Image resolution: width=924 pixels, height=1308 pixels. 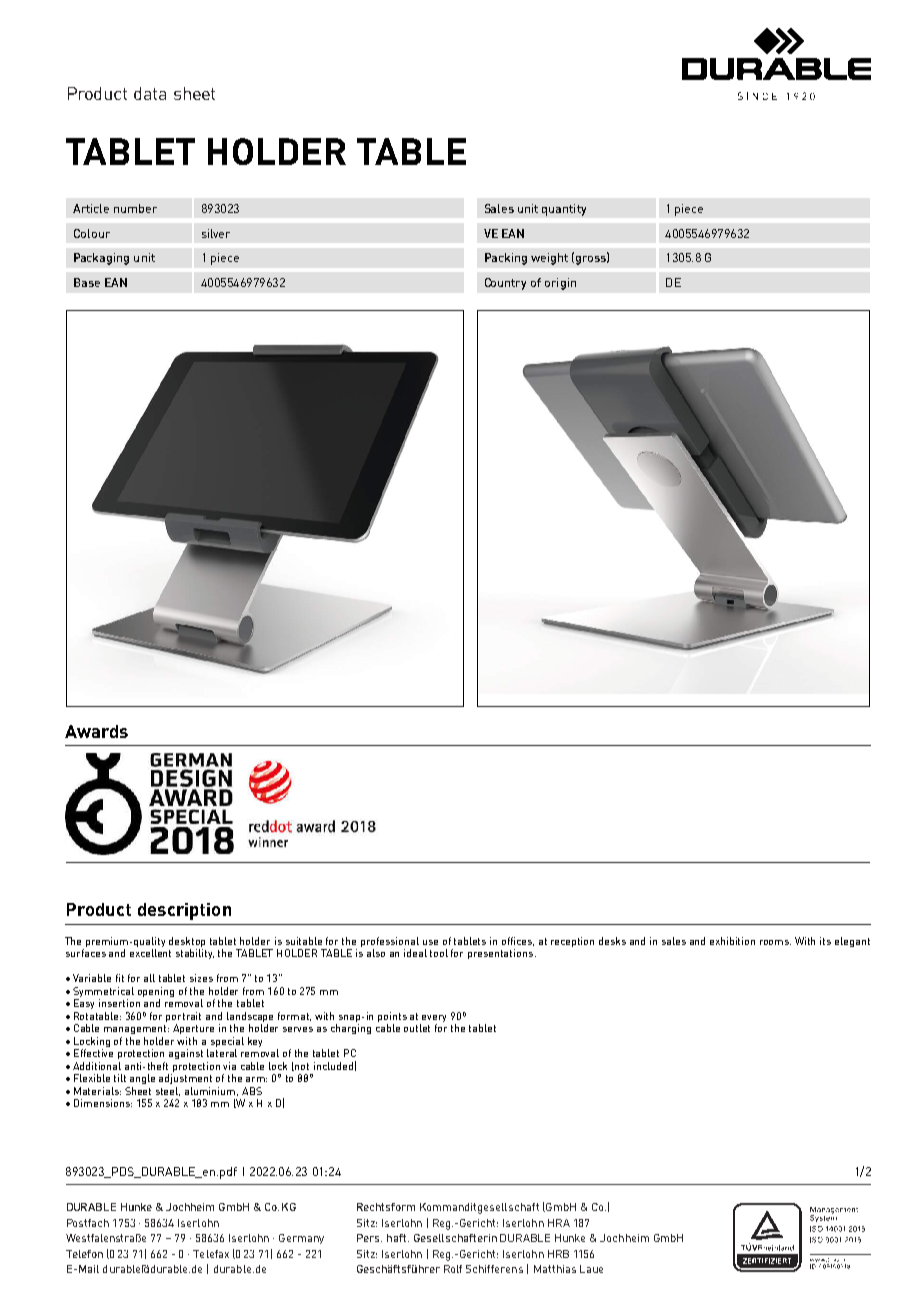 What do you see at coordinates (87, 282) in the screenshot?
I see `Base` at bounding box center [87, 282].
